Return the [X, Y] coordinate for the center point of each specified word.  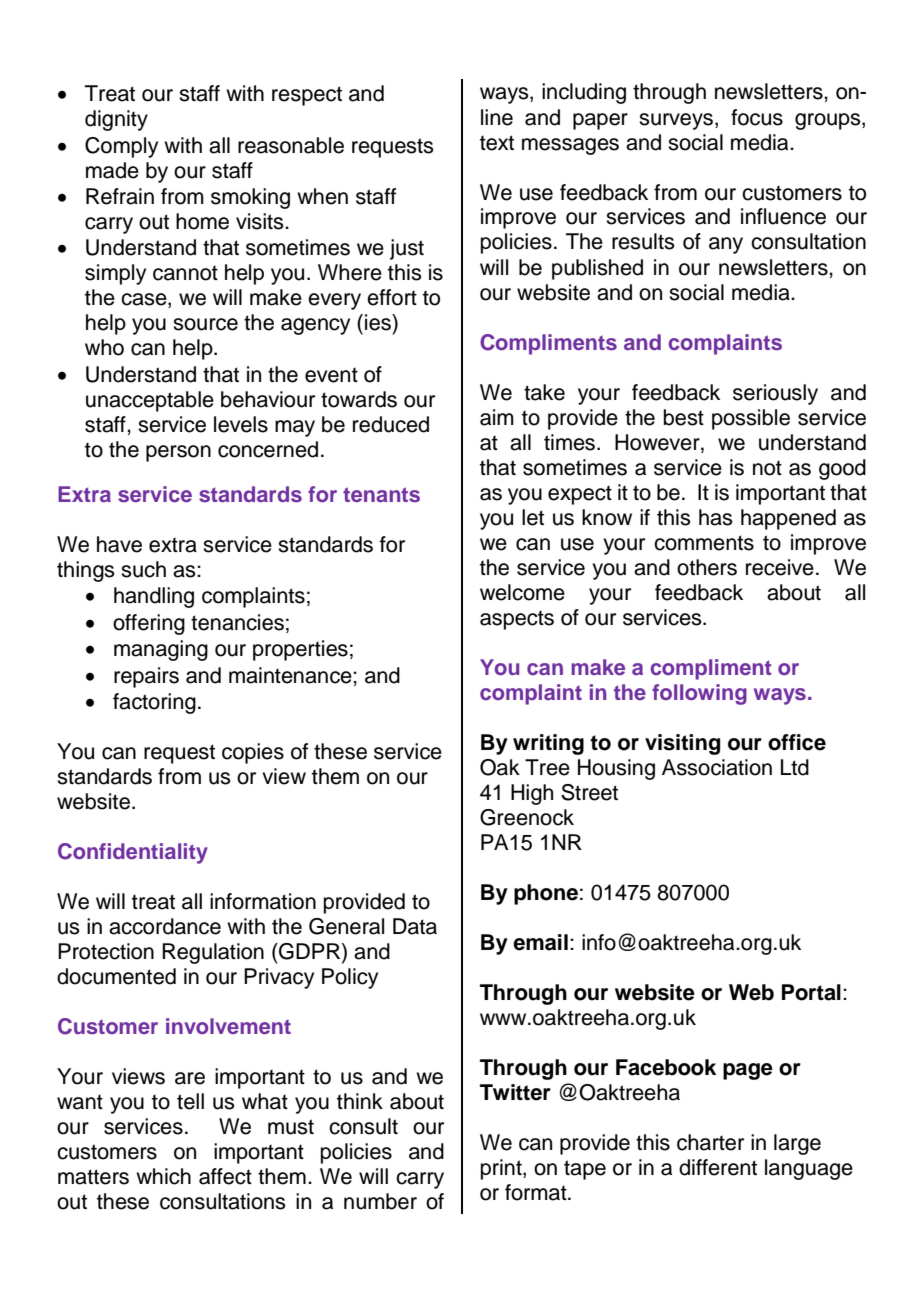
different [718, 1167]
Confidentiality [133, 853]
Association [717, 767]
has [716, 517]
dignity [116, 120]
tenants [381, 494]
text [497, 143]
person [178, 453]
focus [757, 117]
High [532, 794]
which [163, 1176]
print [502, 1169]
